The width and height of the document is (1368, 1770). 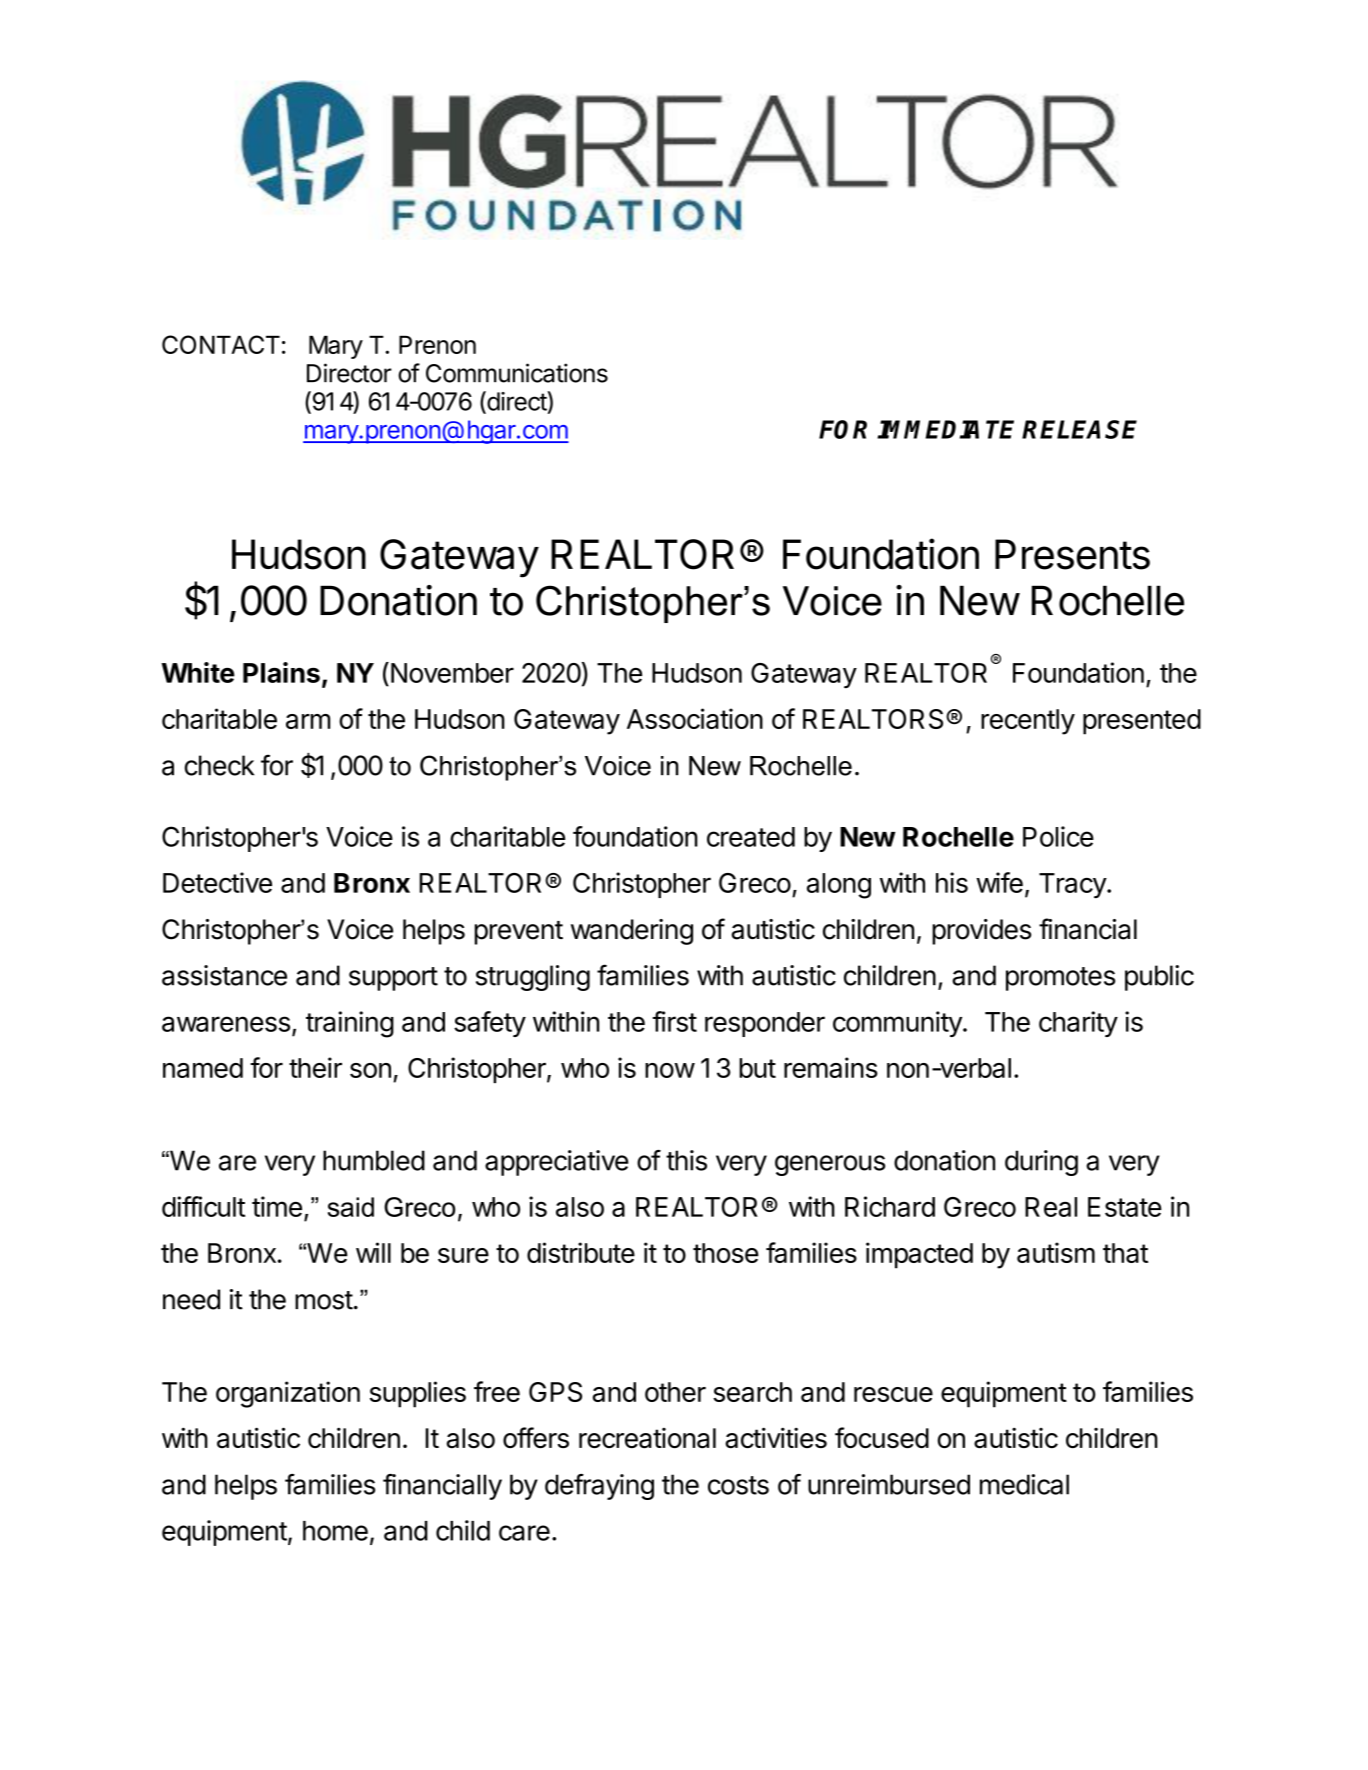 I want to click on assistance, so click(x=224, y=975).
